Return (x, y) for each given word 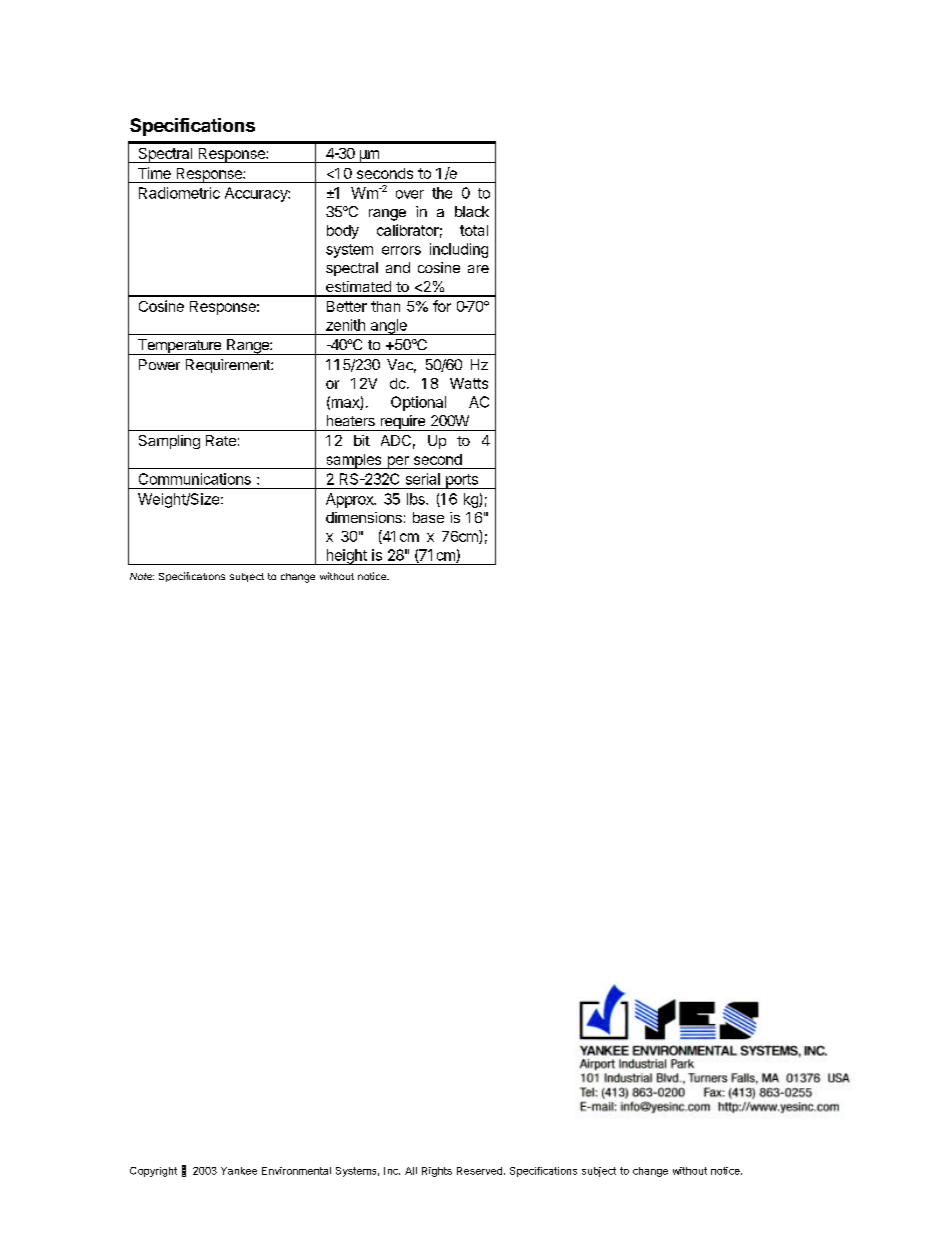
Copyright (153, 1172)
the (442, 193)
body (343, 232)
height (346, 557)
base (428, 517)
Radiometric (179, 193)
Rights (437, 1172)
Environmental (296, 1171)
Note (142, 576)
